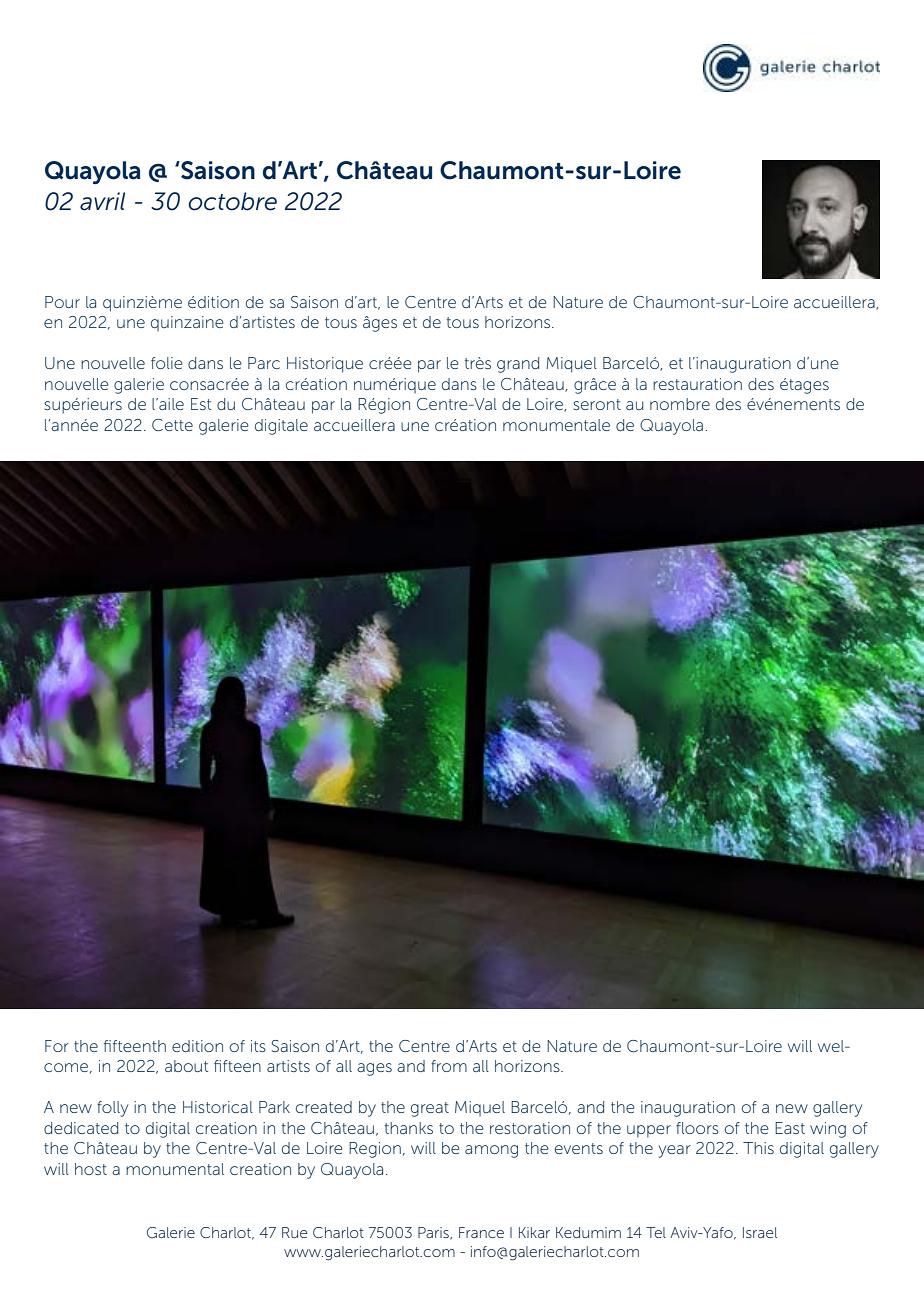  I want to click on nombre, so click(680, 404).
